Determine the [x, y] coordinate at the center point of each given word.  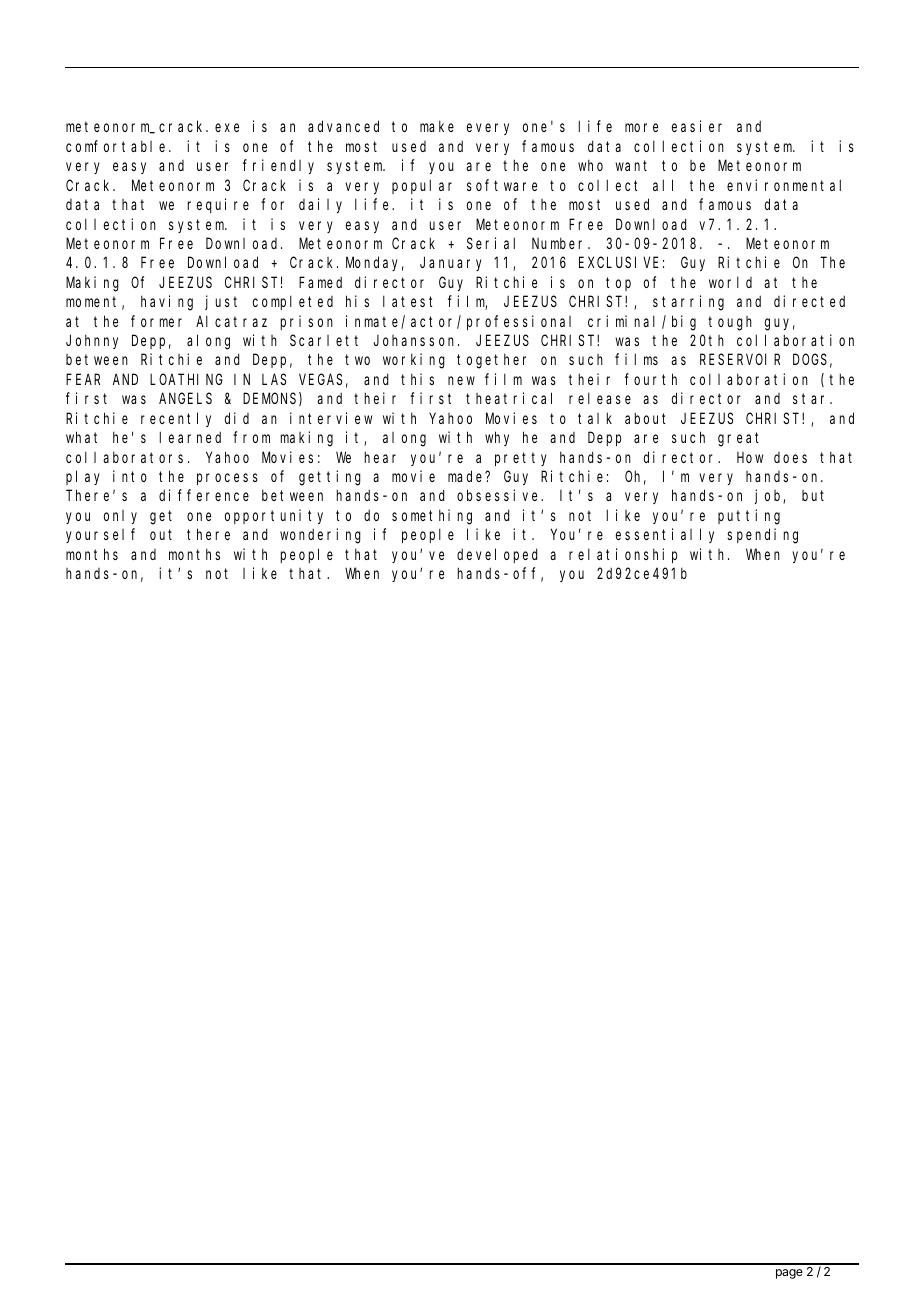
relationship [623, 555]
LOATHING [186, 379]
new [461, 380]
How [750, 457]
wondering [320, 536]
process [227, 479]
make [437, 126]
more [641, 128]
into [130, 476]
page [789, 1274]
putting [749, 517]
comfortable [118, 146]
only [120, 517]
